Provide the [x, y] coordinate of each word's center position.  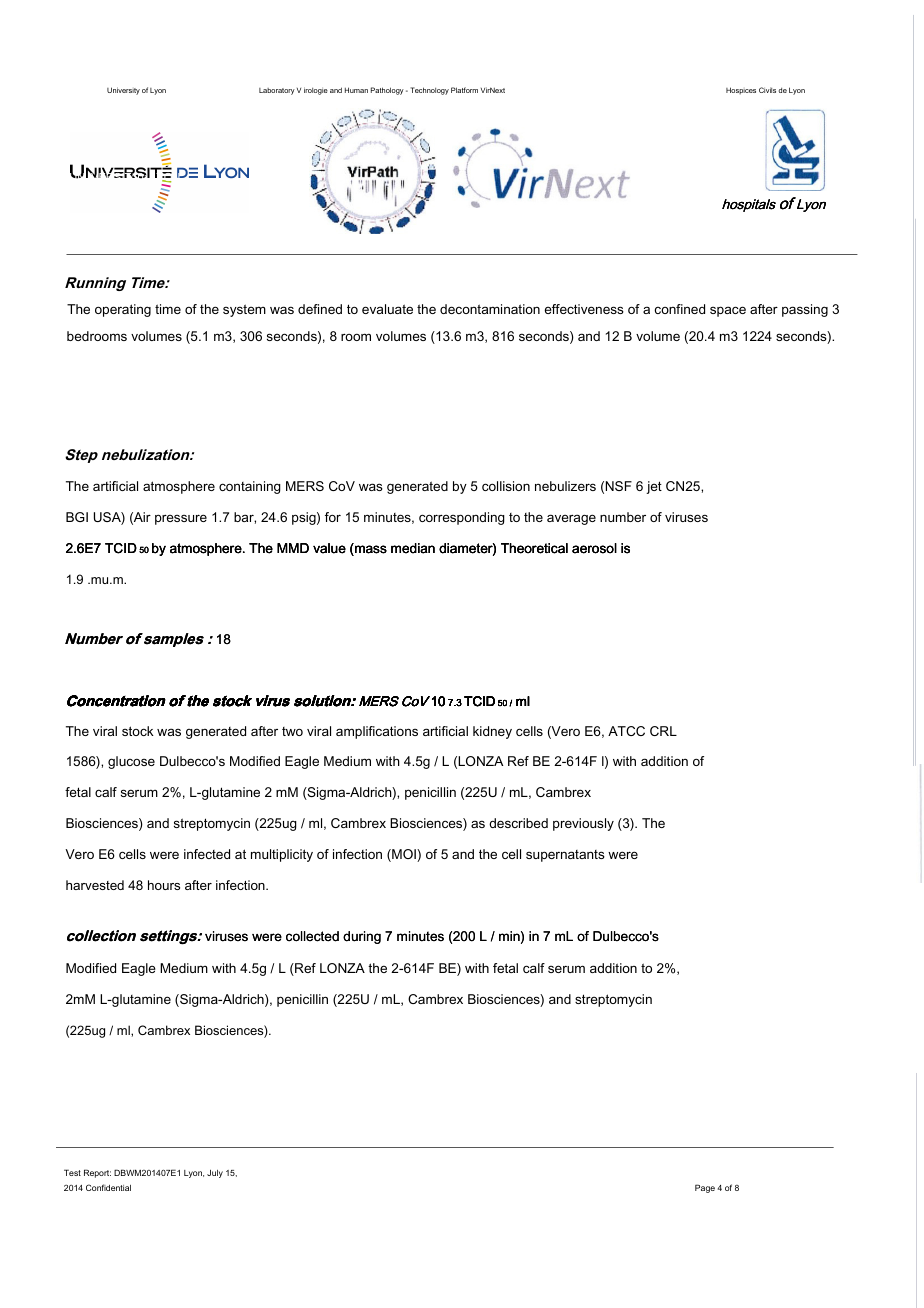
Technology [429, 91]
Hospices [741, 91]
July [215, 1174]
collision [506, 486]
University [123, 91]
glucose [131, 762]
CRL [663, 731]
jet [654, 487]
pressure [181, 519]
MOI [404, 855]
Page [705, 1188]
